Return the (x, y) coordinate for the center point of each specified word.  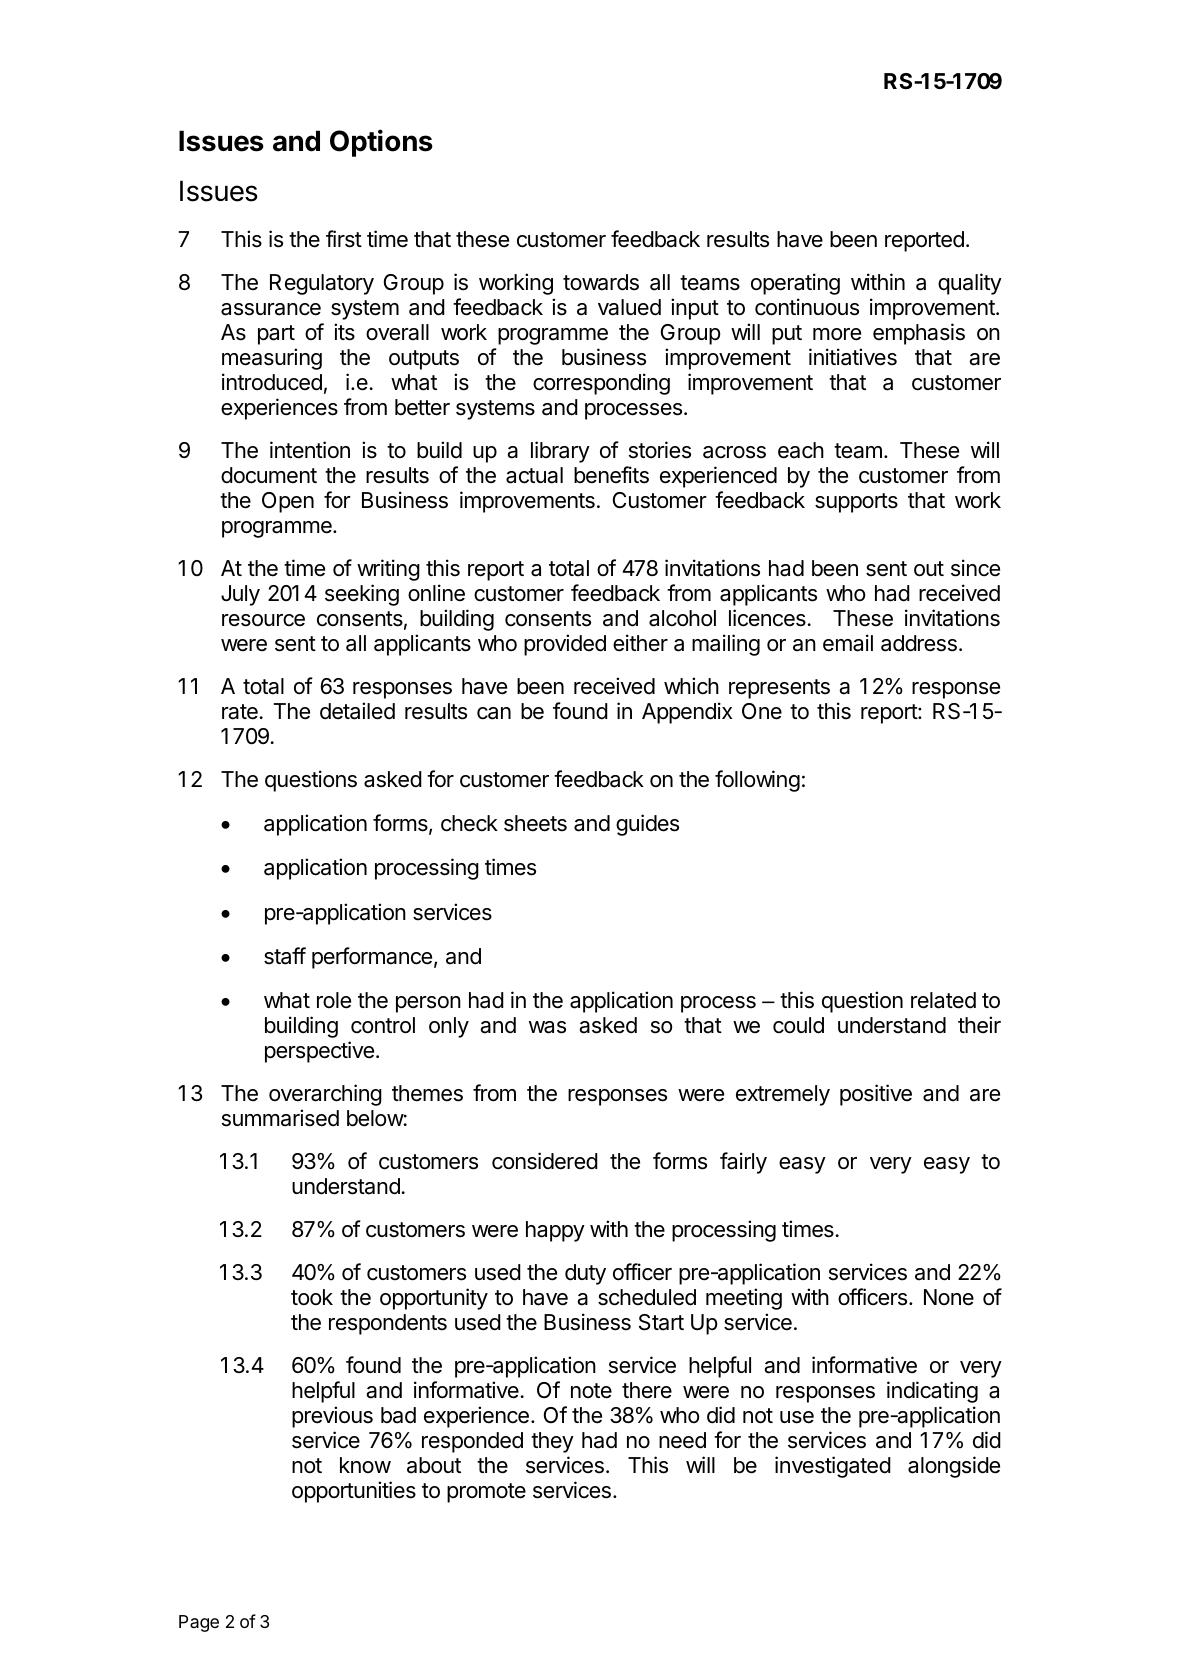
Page (199, 1623)
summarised (280, 1118)
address (919, 643)
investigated (833, 1467)
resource (263, 620)
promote (486, 1493)
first (344, 239)
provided (565, 645)
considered (545, 1161)
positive (876, 1095)
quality (970, 284)
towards (601, 282)
